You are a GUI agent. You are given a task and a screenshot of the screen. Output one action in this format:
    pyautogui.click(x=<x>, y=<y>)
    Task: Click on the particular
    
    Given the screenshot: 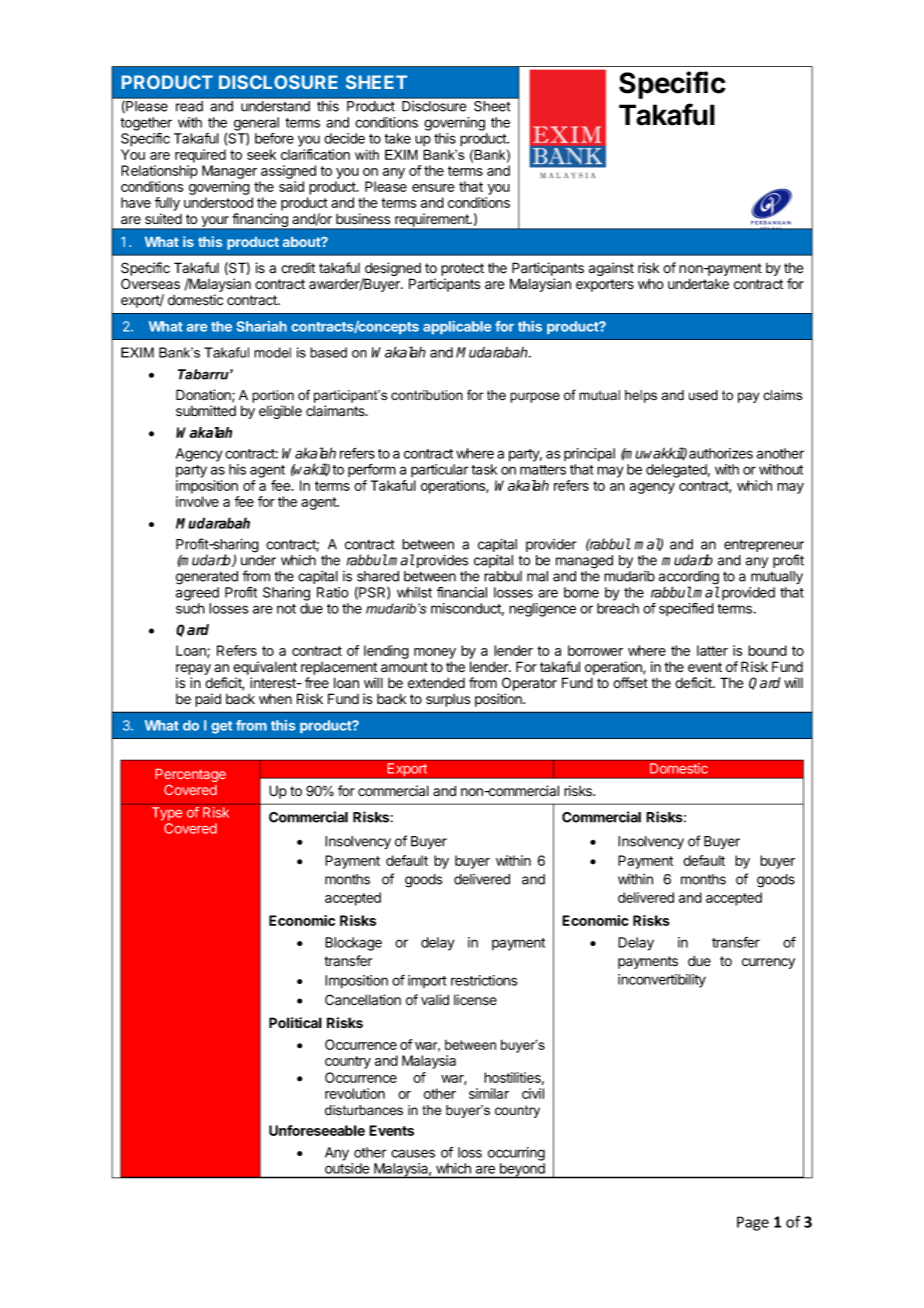 What is the action you would take?
    pyautogui.click(x=440, y=470)
